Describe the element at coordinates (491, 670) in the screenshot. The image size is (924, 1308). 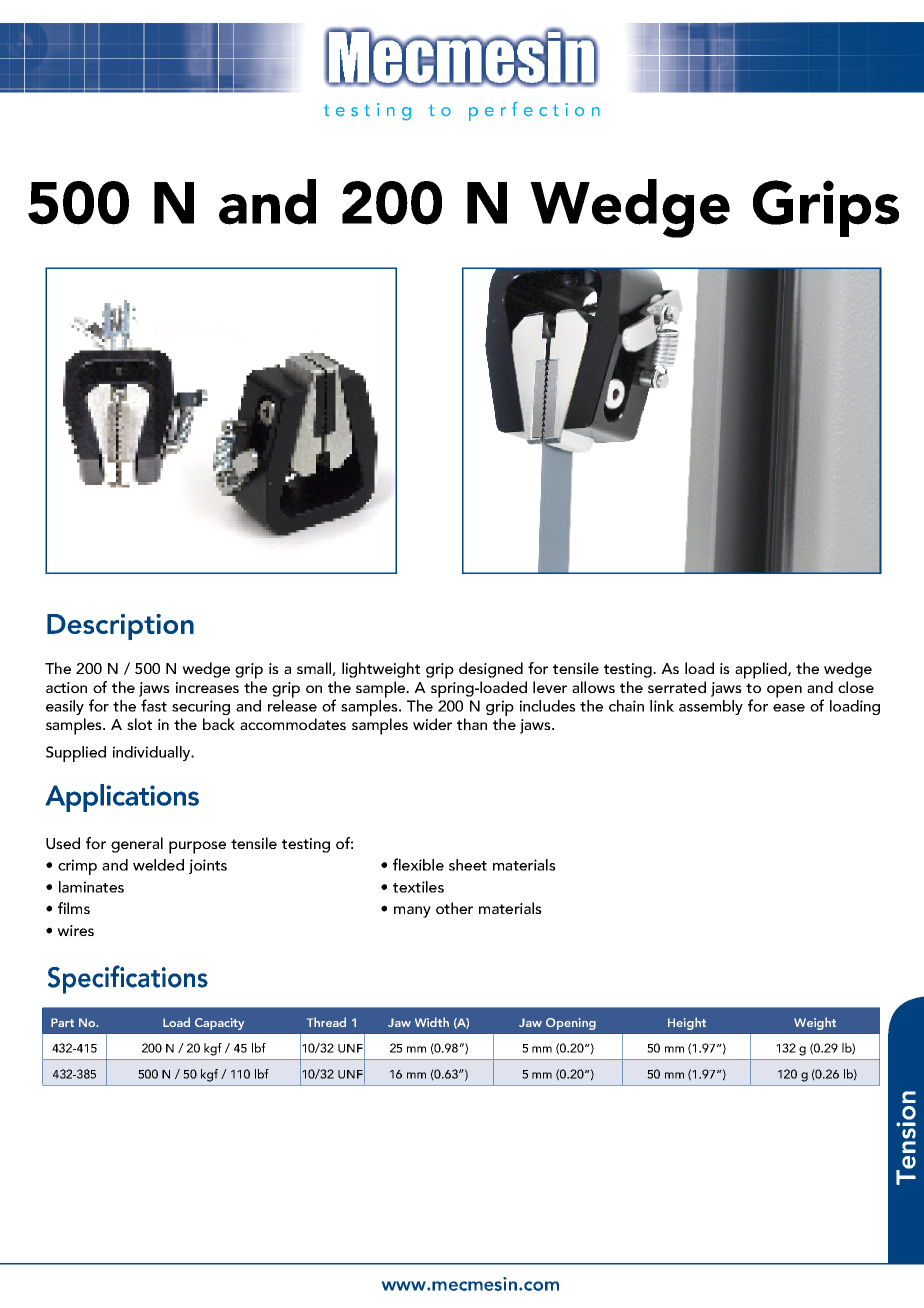
I see `designed` at that location.
